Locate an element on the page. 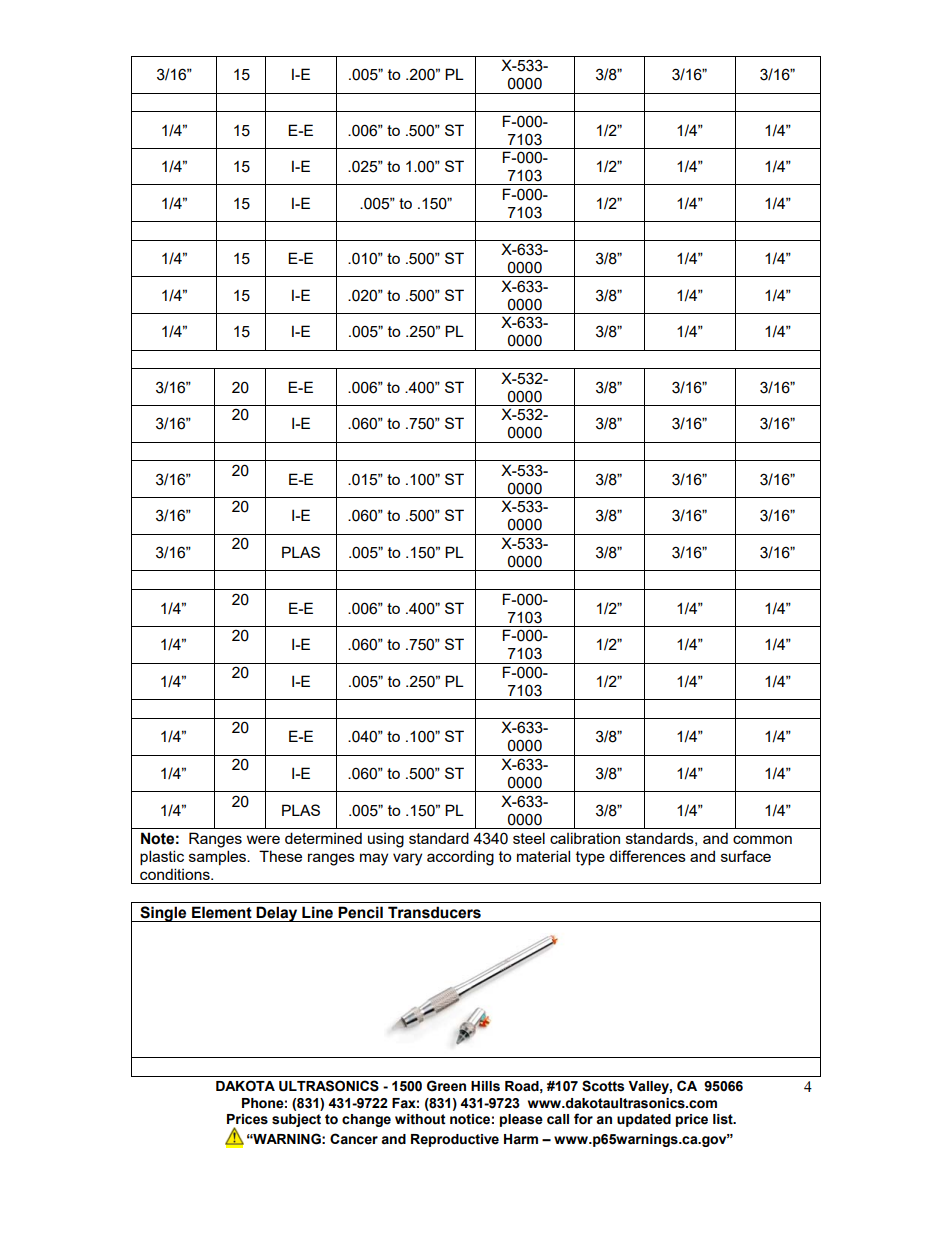 This document has width=952, height=1233. Delay is located at coordinates (277, 914).
